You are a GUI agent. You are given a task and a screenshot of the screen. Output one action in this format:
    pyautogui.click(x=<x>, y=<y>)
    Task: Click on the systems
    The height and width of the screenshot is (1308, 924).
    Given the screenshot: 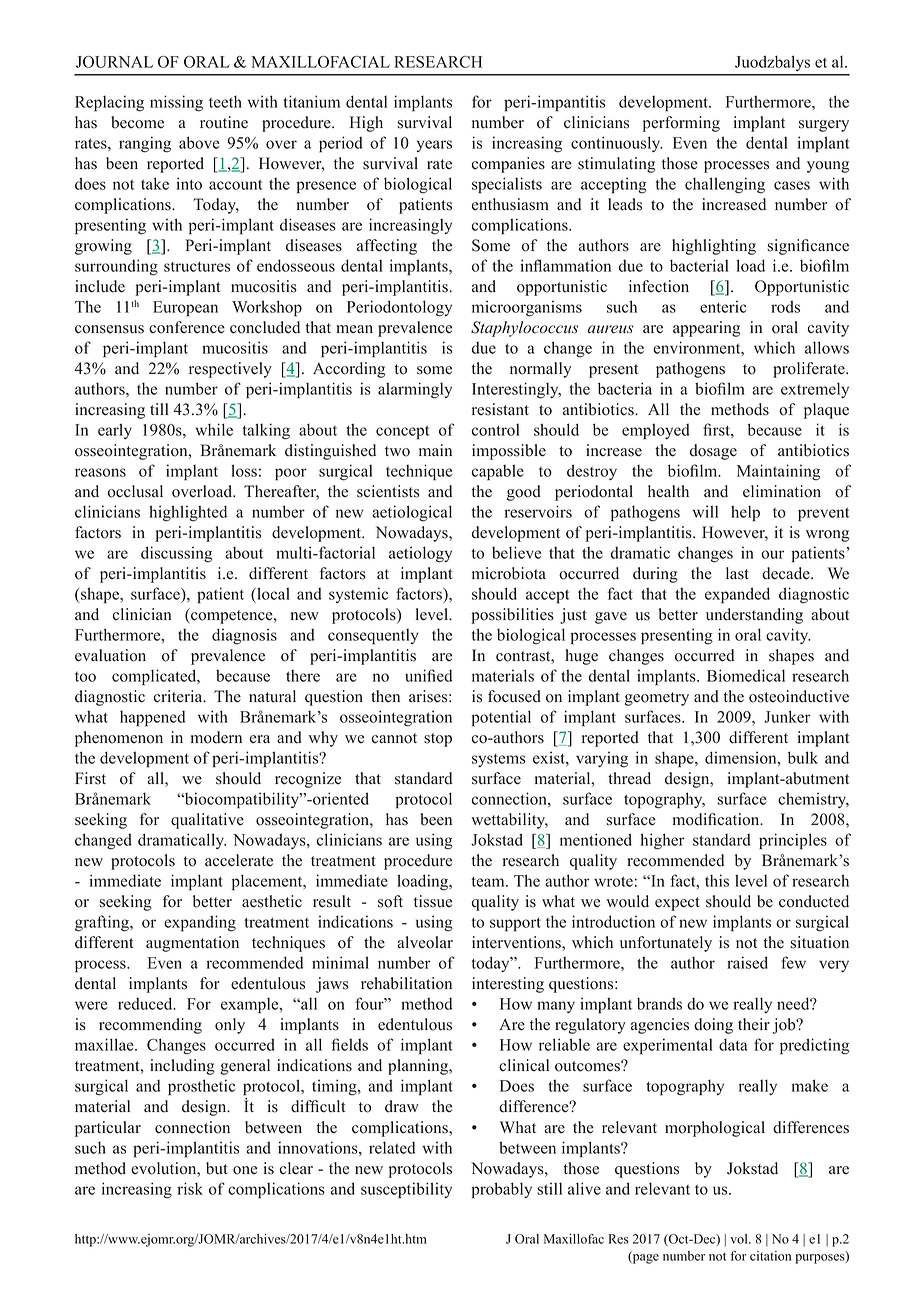 What is the action you would take?
    pyautogui.click(x=499, y=760)
